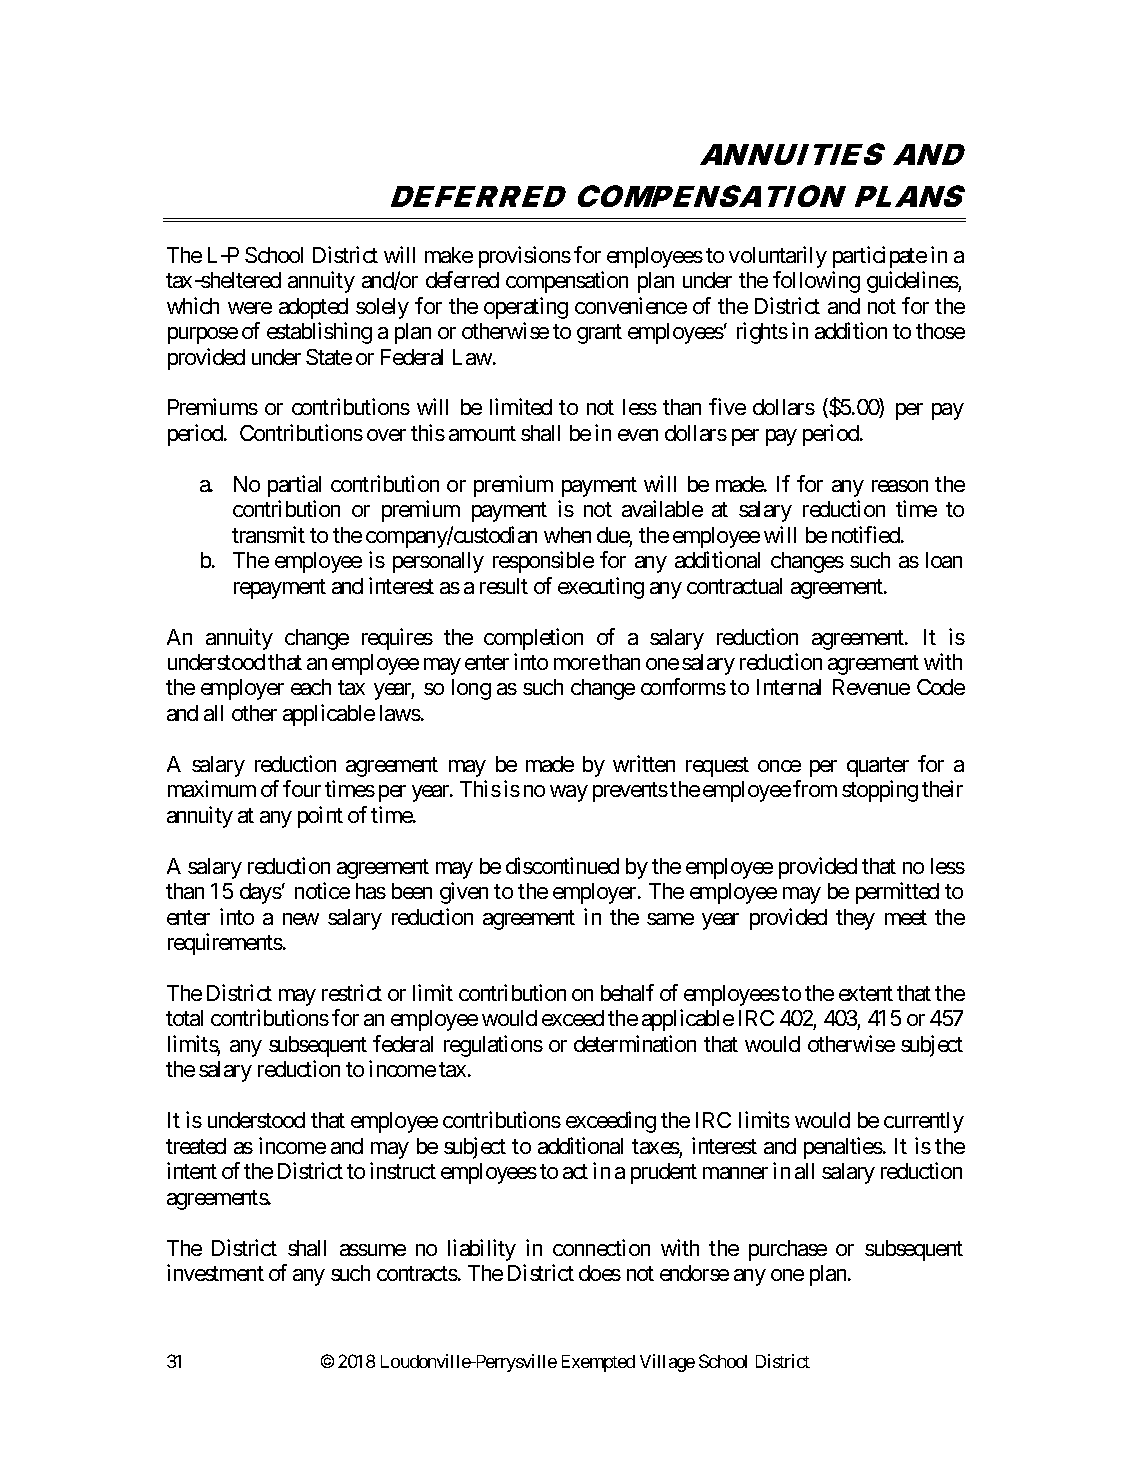 This image has height=1461, width=1129. Describe the element at coordinates (569, 793) in the image. I see `way` at that location.
